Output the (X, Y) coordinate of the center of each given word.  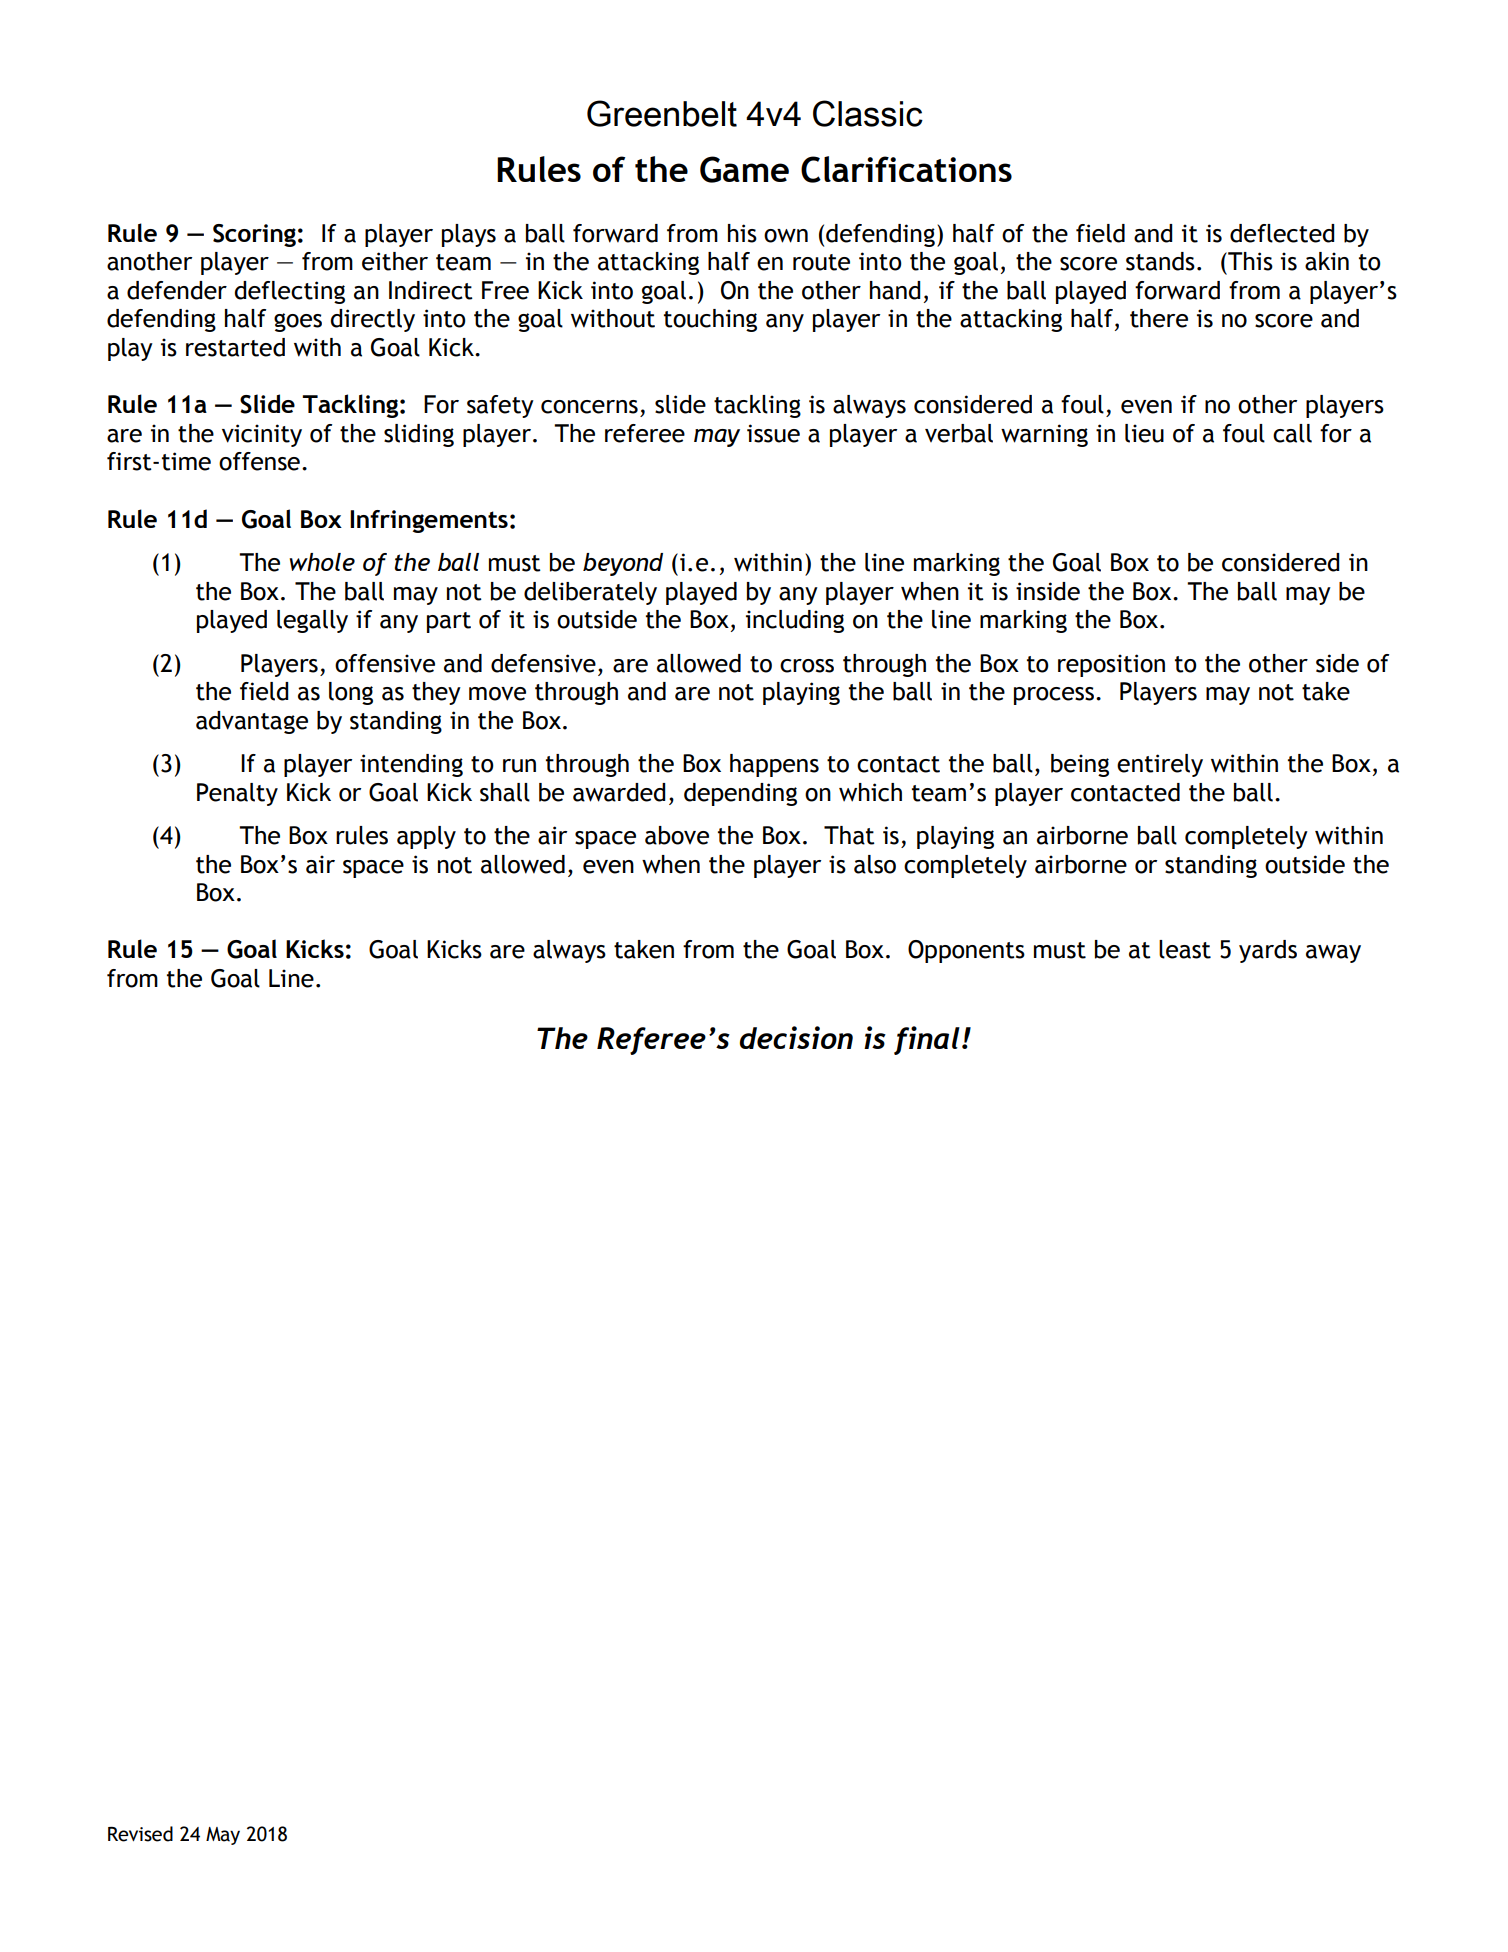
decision (796, 1037)
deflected (1282, 233)
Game (744, 169)
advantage (252, 722)
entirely (1160, 765)
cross (807, 666)
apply (426, 837)
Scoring (254, 235)
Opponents (966, 951)
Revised (140, 1834)
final (927, 1040)
